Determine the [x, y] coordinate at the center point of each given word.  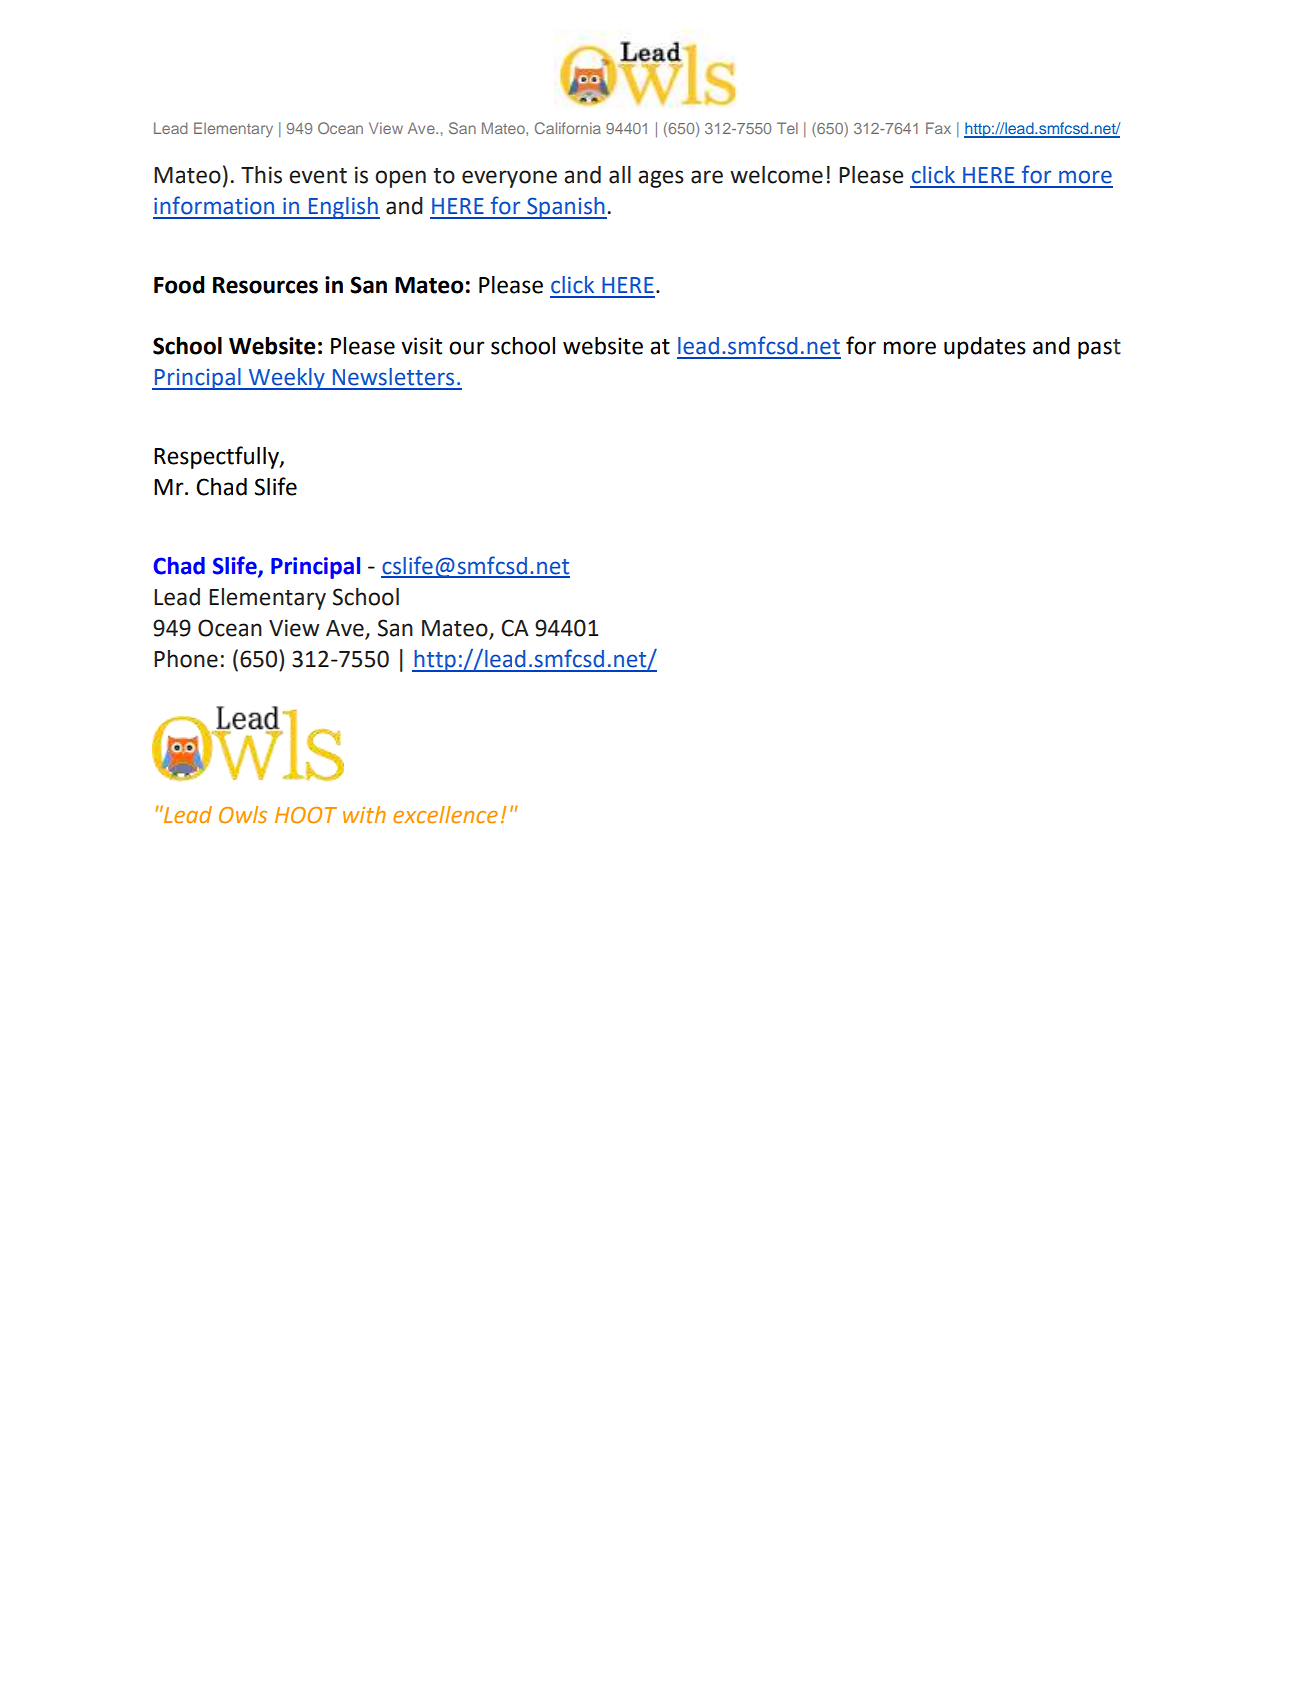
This [261, 175]
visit [421, 346]
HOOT [306, 815]
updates [985, 348]
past [1099, 349]
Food [179, 285]
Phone [186, 659]
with [364, 815]
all [620, 175]
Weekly [286, 379]
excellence [445, 815]
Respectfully [217, 457]
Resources [265, 285]
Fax [938, 128]
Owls [243, 815]
